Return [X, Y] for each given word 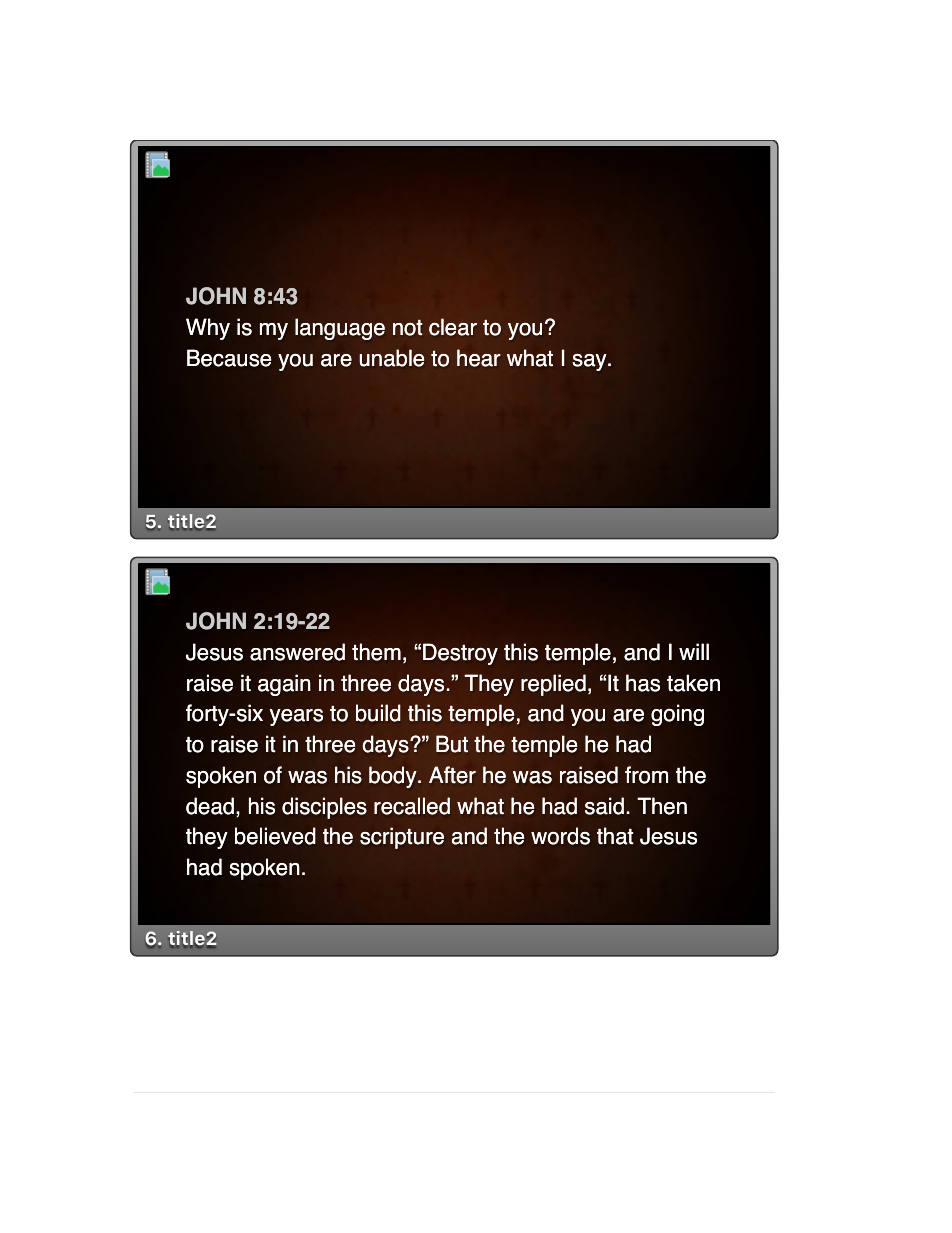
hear [479, 358]
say [590, 362]
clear [453, 327]
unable [392, 358]
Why [208, 329]
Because [229, 358]
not [408, 328]
